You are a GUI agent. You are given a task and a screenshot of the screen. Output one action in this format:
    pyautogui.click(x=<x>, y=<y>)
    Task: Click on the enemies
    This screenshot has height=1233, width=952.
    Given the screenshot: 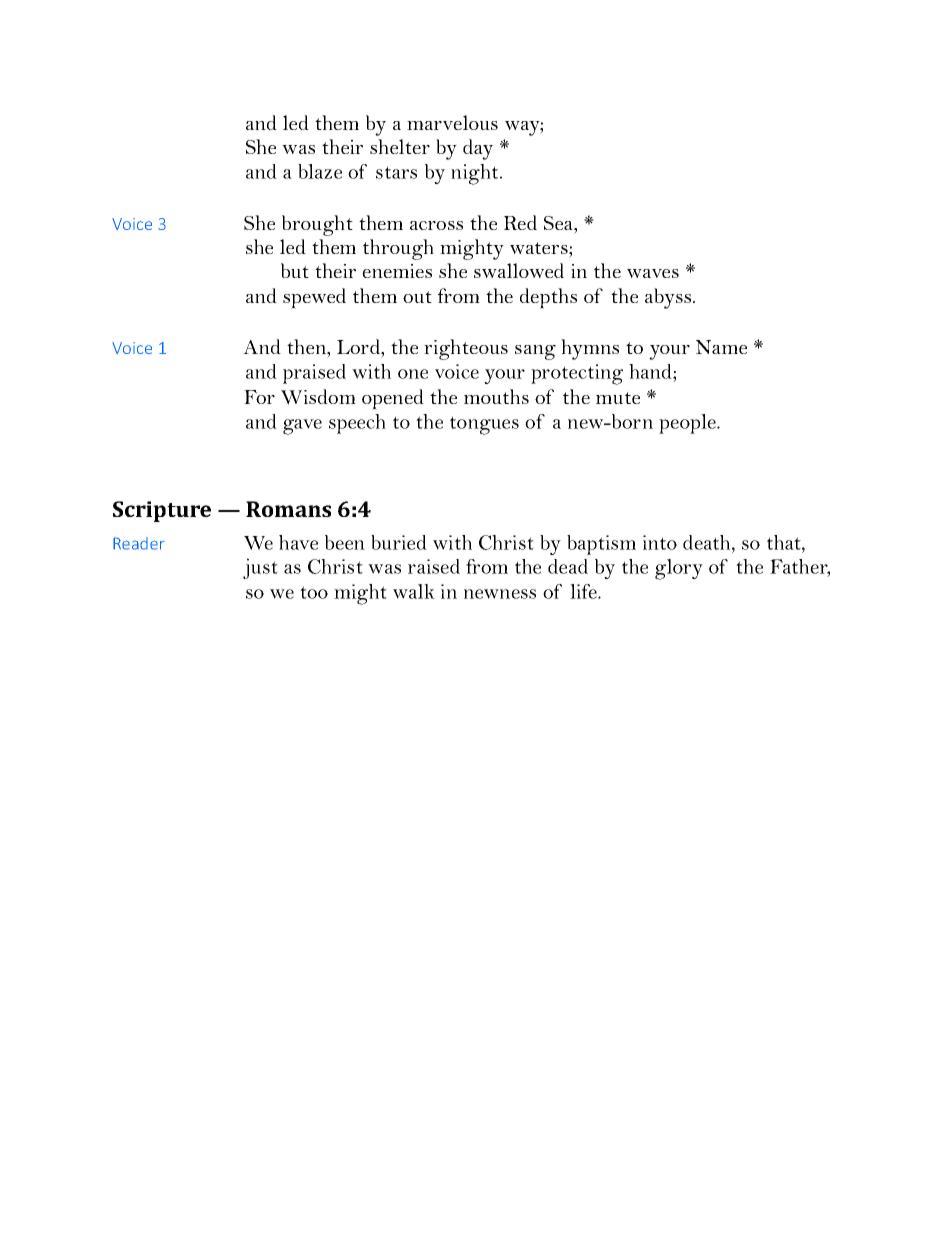 What is the action you would take?
    pyautogui.click(x=397, y=271)
